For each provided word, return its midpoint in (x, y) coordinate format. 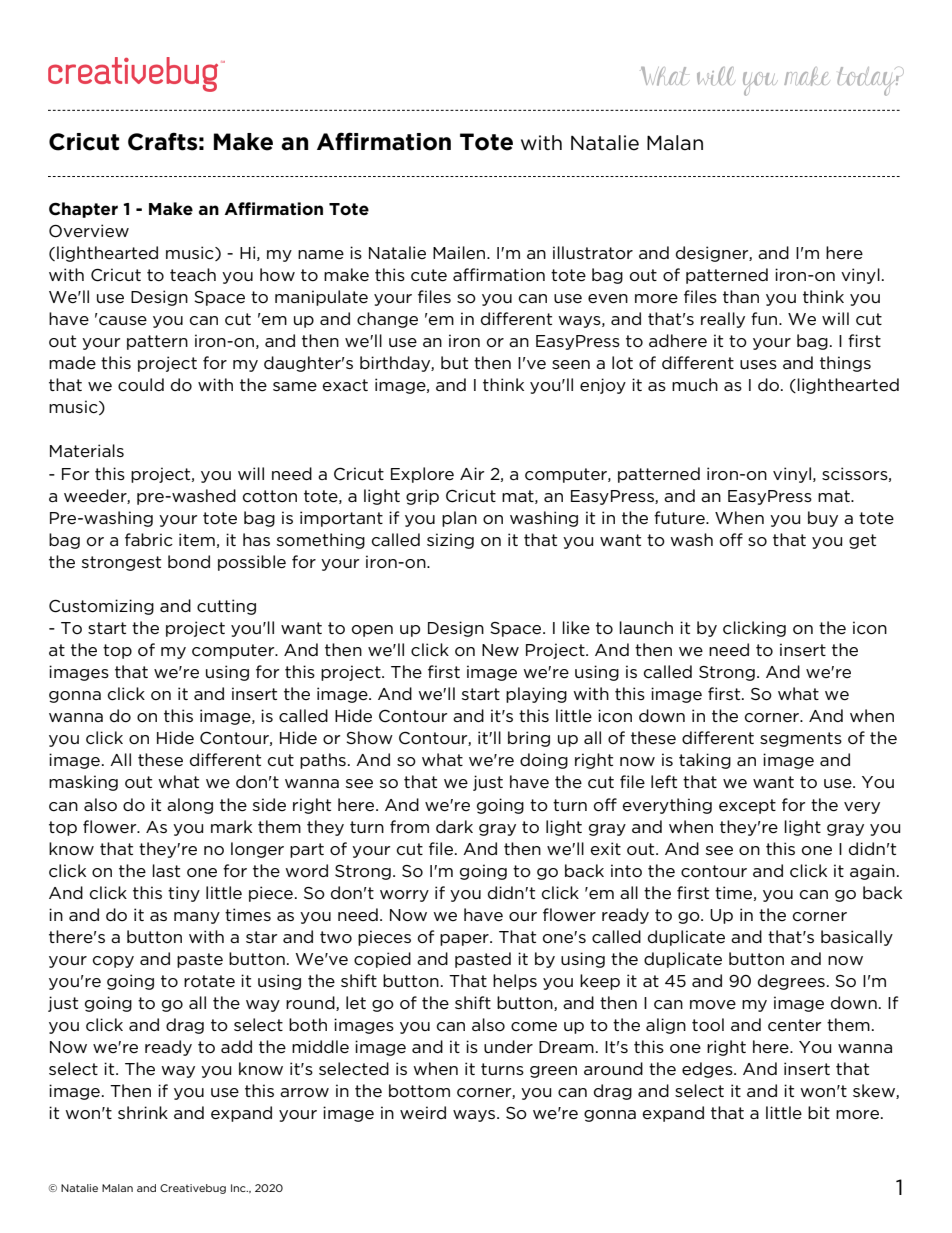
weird (423, 1112)
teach (193, 274)
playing (536, 695)
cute (429, 275)
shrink (143, 1112)
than (741, 296)
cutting (226, 607)
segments (801, 739)
